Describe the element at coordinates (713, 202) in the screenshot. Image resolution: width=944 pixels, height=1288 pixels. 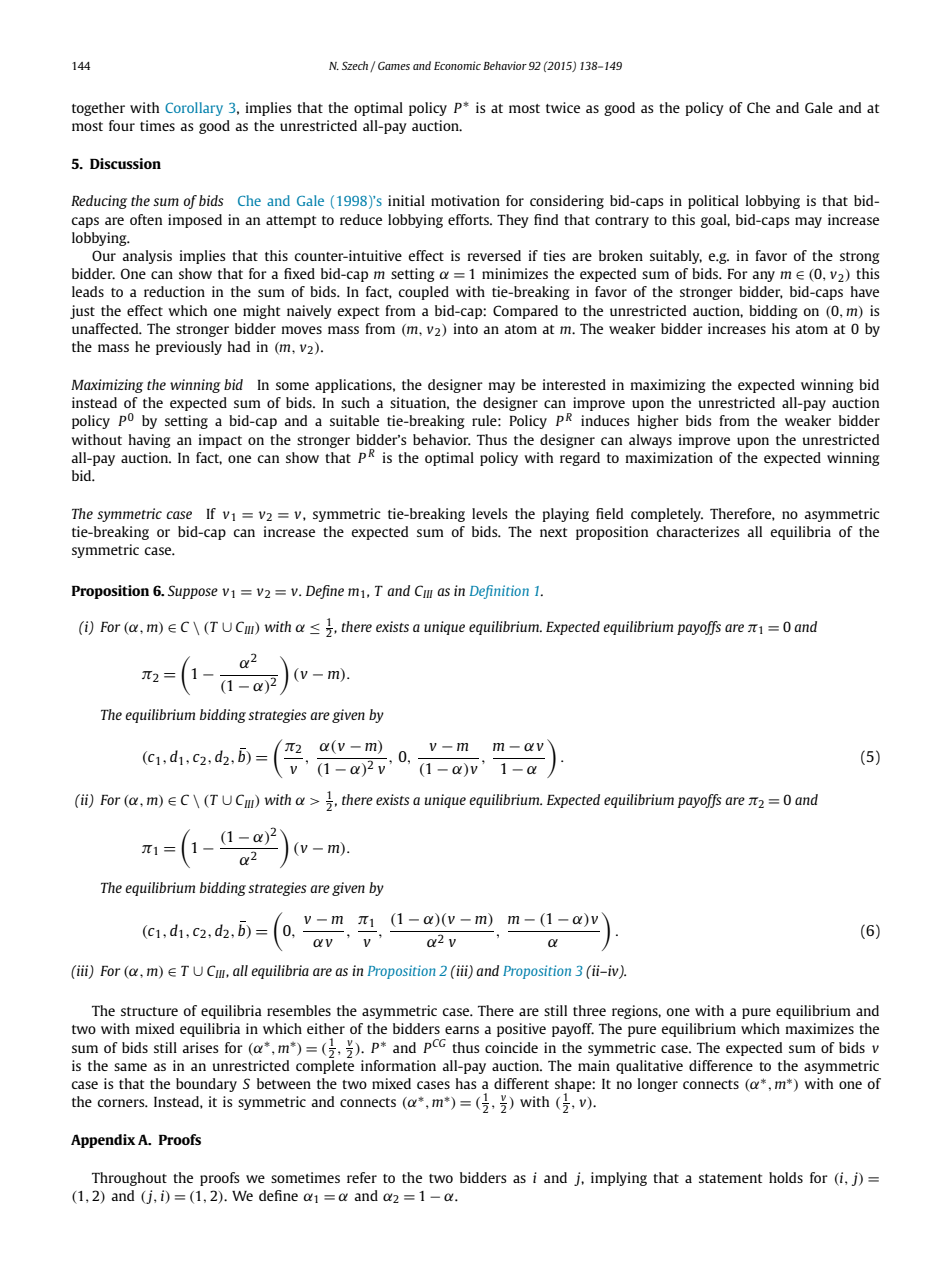
I see `political` at that location.
